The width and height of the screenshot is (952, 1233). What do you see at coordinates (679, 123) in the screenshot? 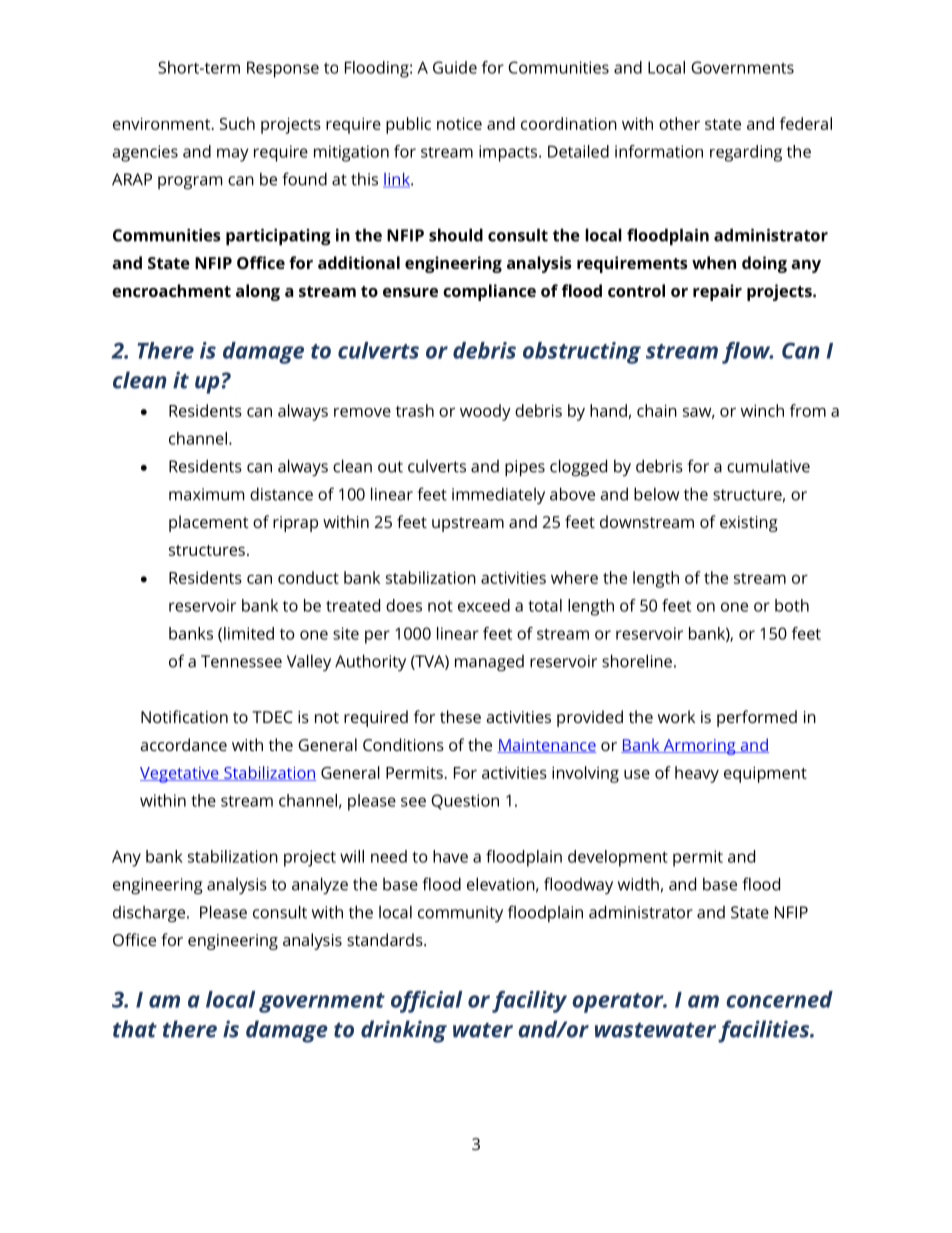
I see `other` at bounding box center [679, 123].
